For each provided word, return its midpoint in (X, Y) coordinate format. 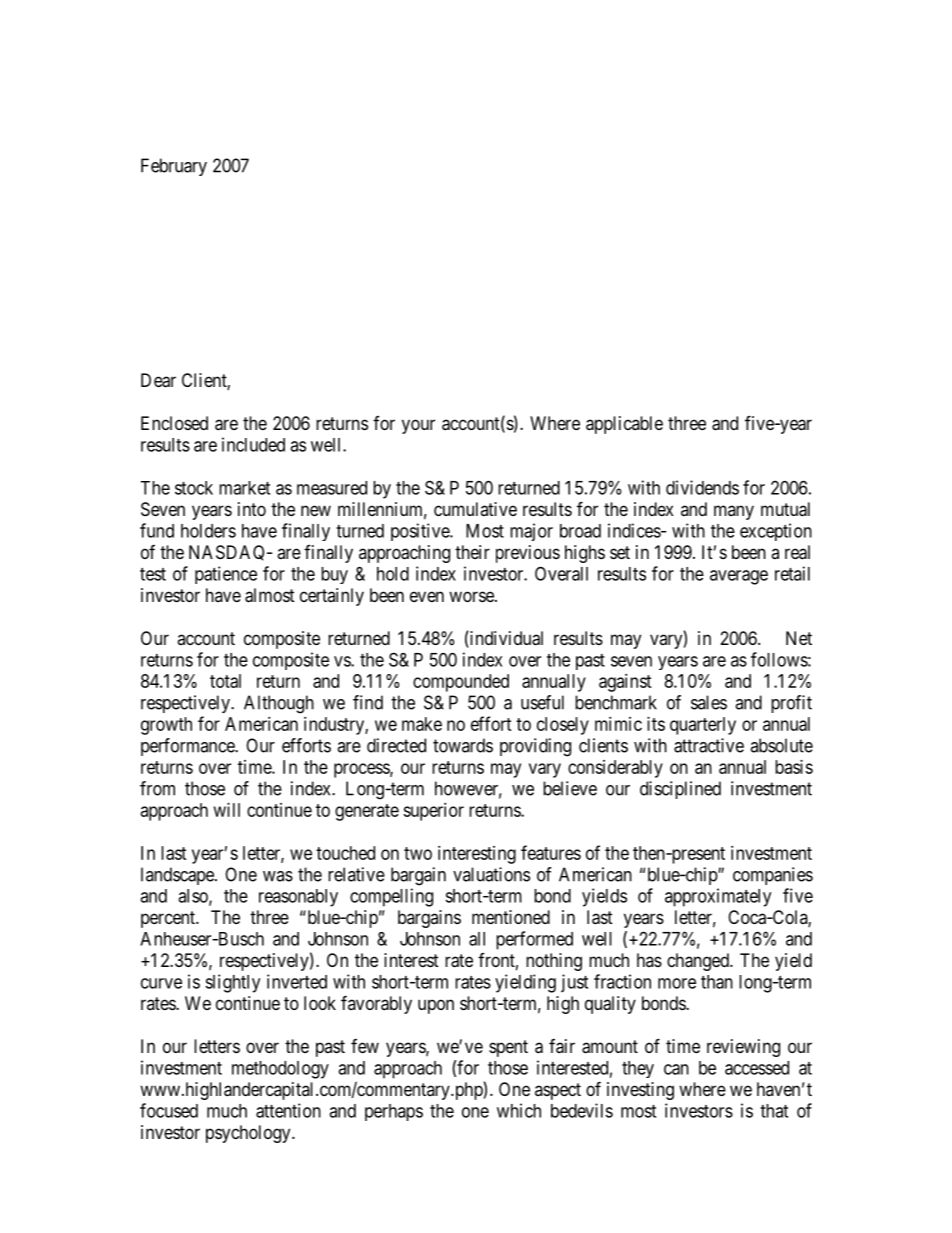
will (227, 810)
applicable (624, 425)
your (418, 426)
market (244, 488)
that (774, 1111)
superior (433, 812)
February (174, 167)
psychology (249, 1134)
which (519, 1110)
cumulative (475, 509)
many (734, 512)
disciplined (680, 790)
